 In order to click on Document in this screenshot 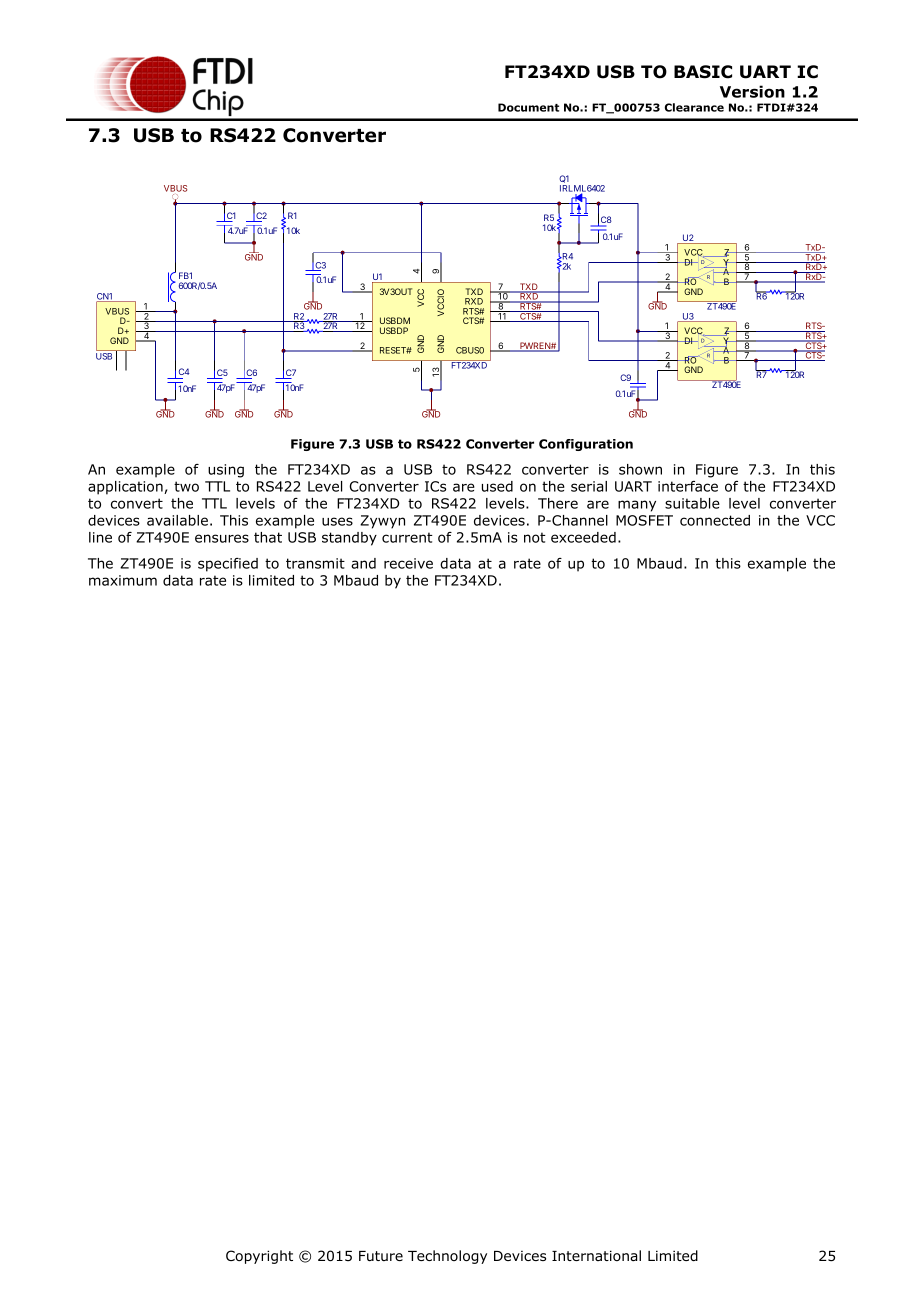, I will do `click(528, 107)`.
